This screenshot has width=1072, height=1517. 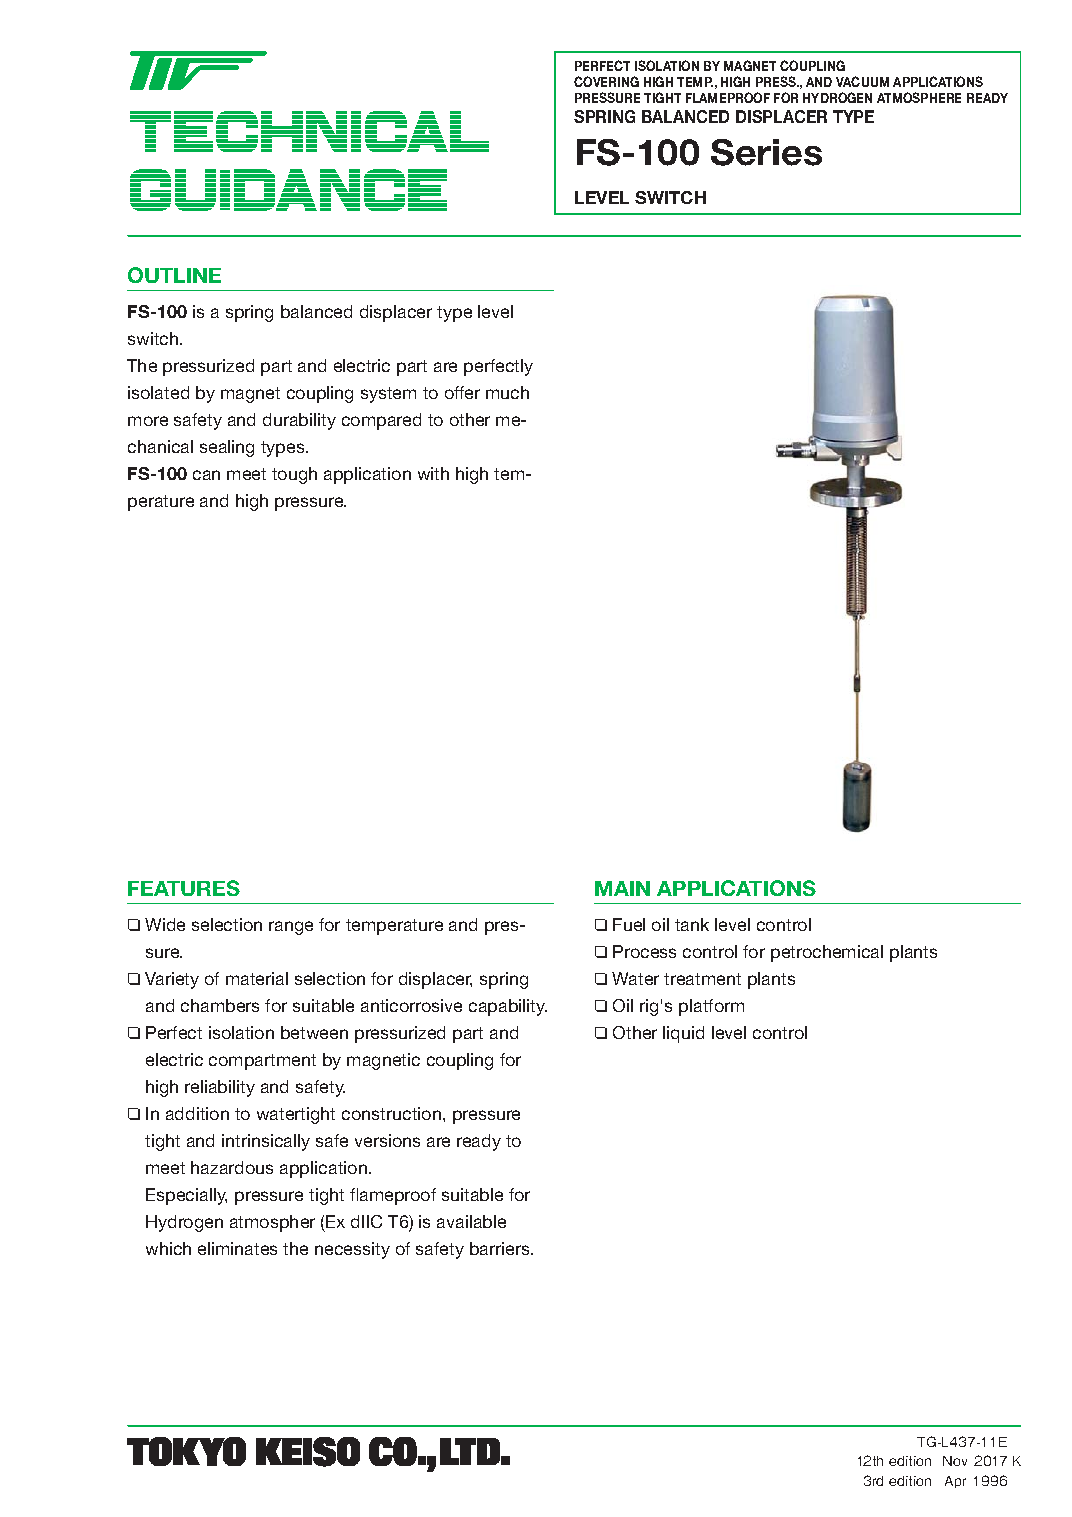 I want to click on OUTLINE, so click(x=174, y=275).
